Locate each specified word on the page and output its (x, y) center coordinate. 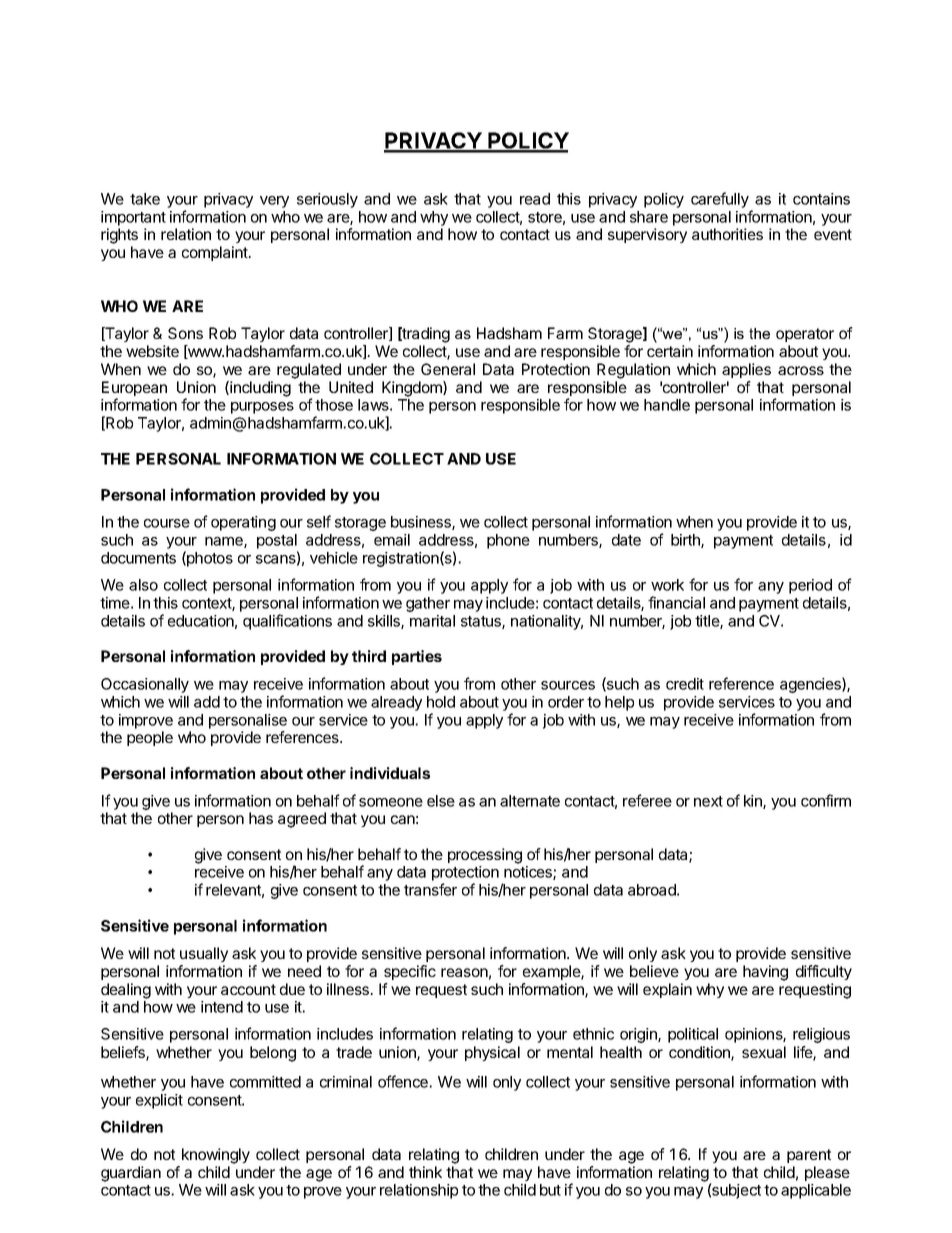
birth (686, 541)
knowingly (216, 1156)
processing (485, 856)
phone (508, 541)
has (261, 818)
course (167, 523)
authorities (727, 234)
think (425, 1172)
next (708, 801)
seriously (327, 200)
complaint (216, 253)
